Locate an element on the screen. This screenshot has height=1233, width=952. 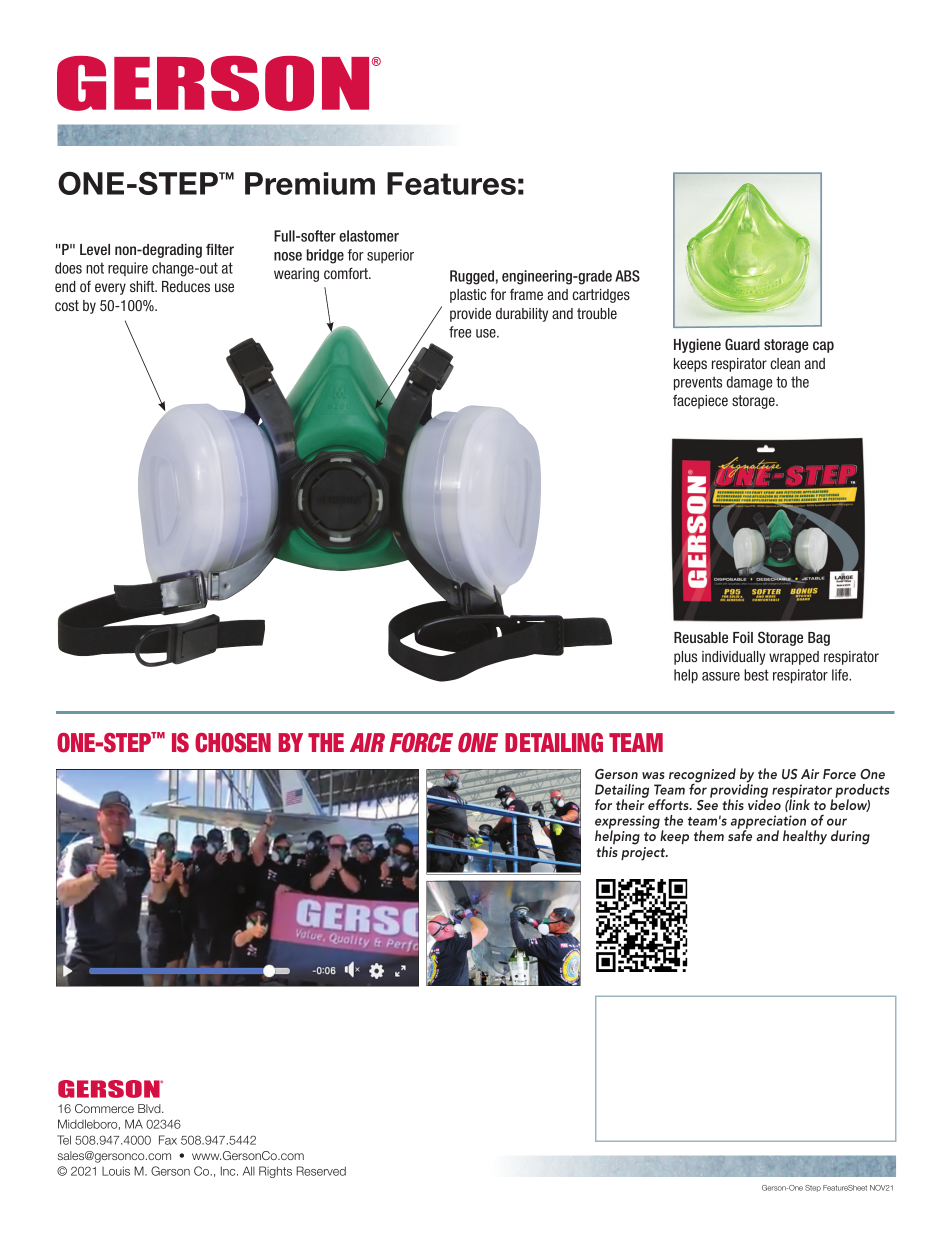
ABS is located at coordinates (627, 276).
